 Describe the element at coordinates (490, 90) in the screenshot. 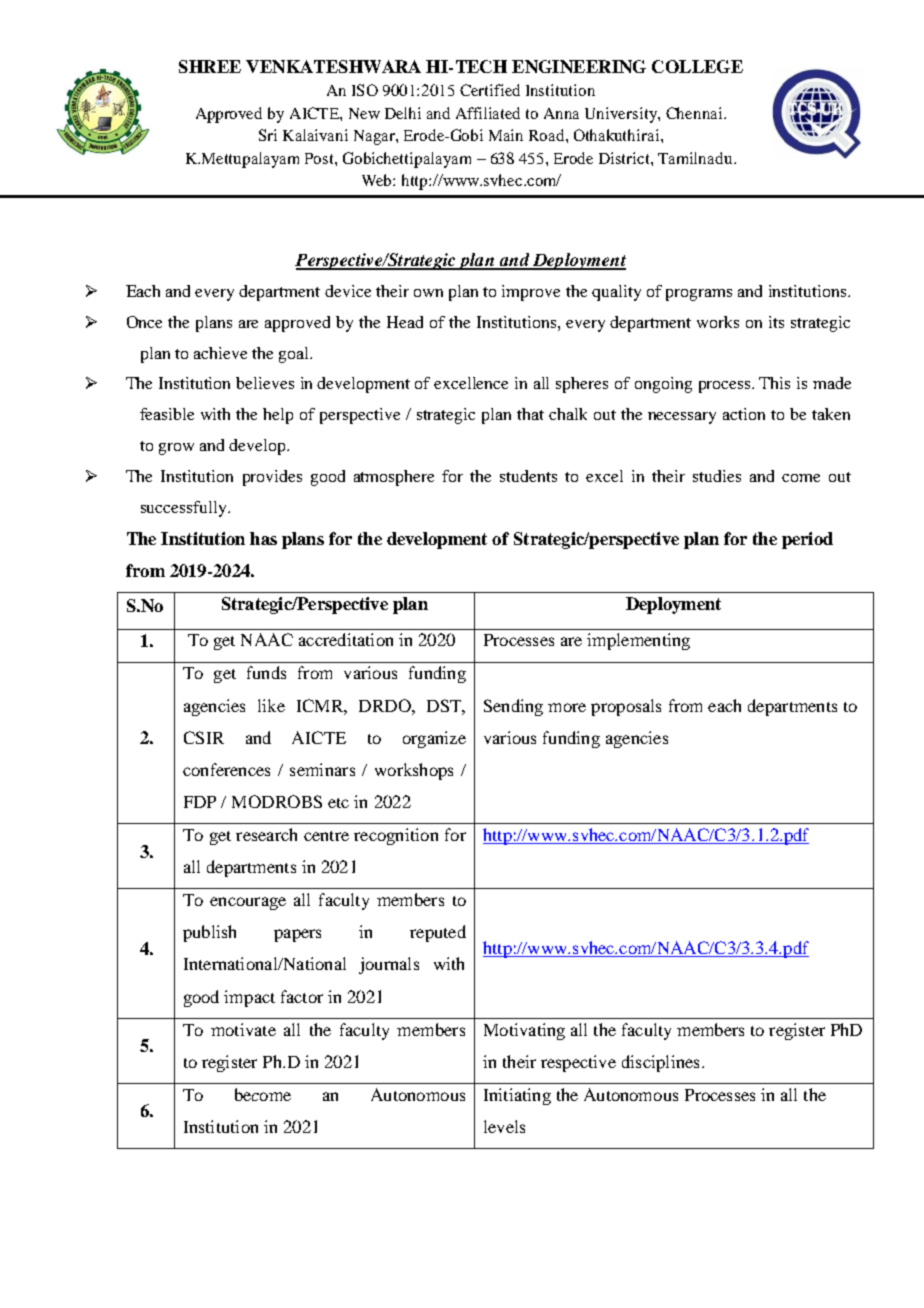

I see `Certified` at that location.
